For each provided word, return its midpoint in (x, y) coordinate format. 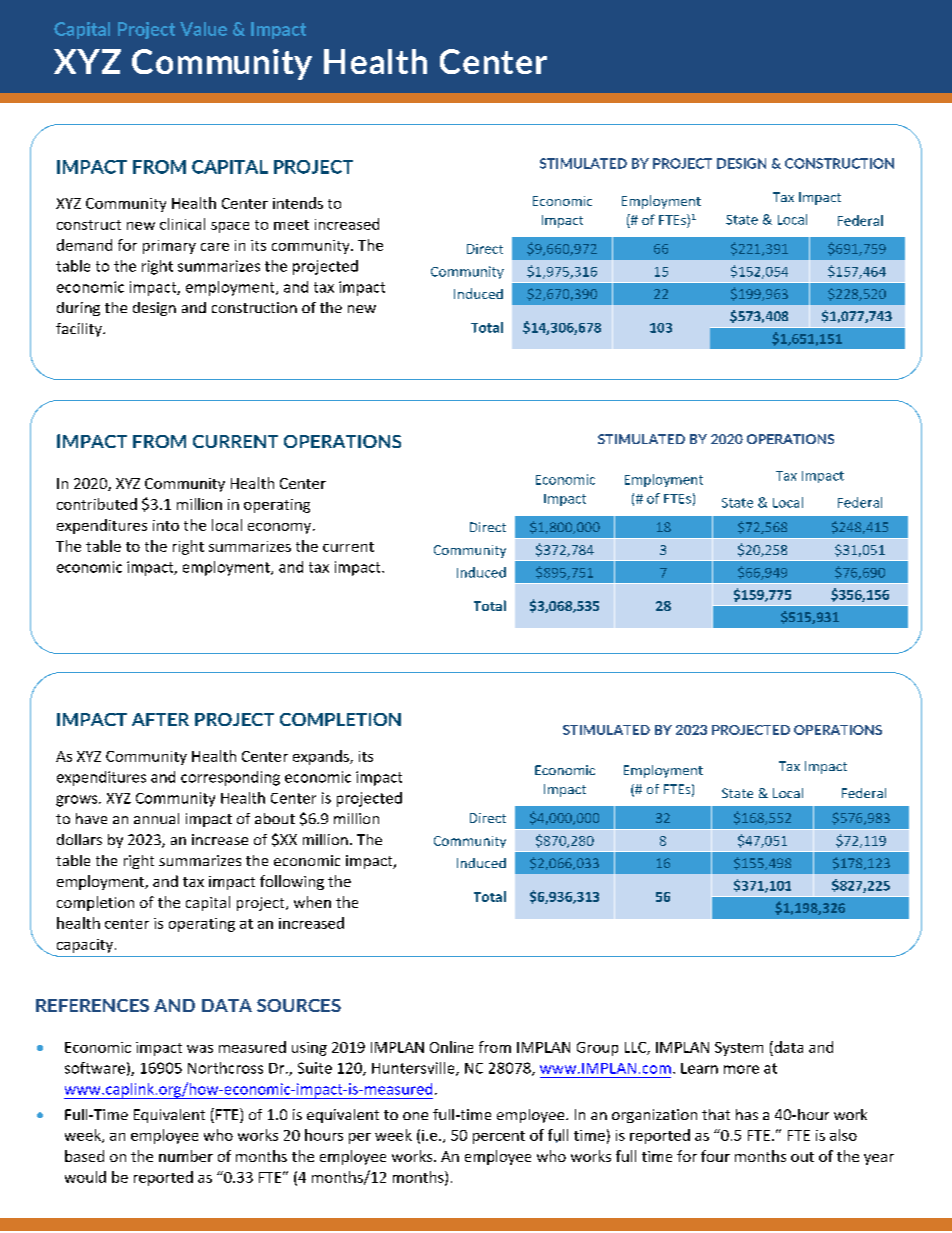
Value (203, 29)
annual (156, 818)
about (275, 818)
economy (281, 528)
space (230, 227)
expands (322, 757)
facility (80, 330)
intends (298, 203)
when (312, 902)
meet (291, 225)
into (166, 525)
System (739, 1049)
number (186, 1156)
